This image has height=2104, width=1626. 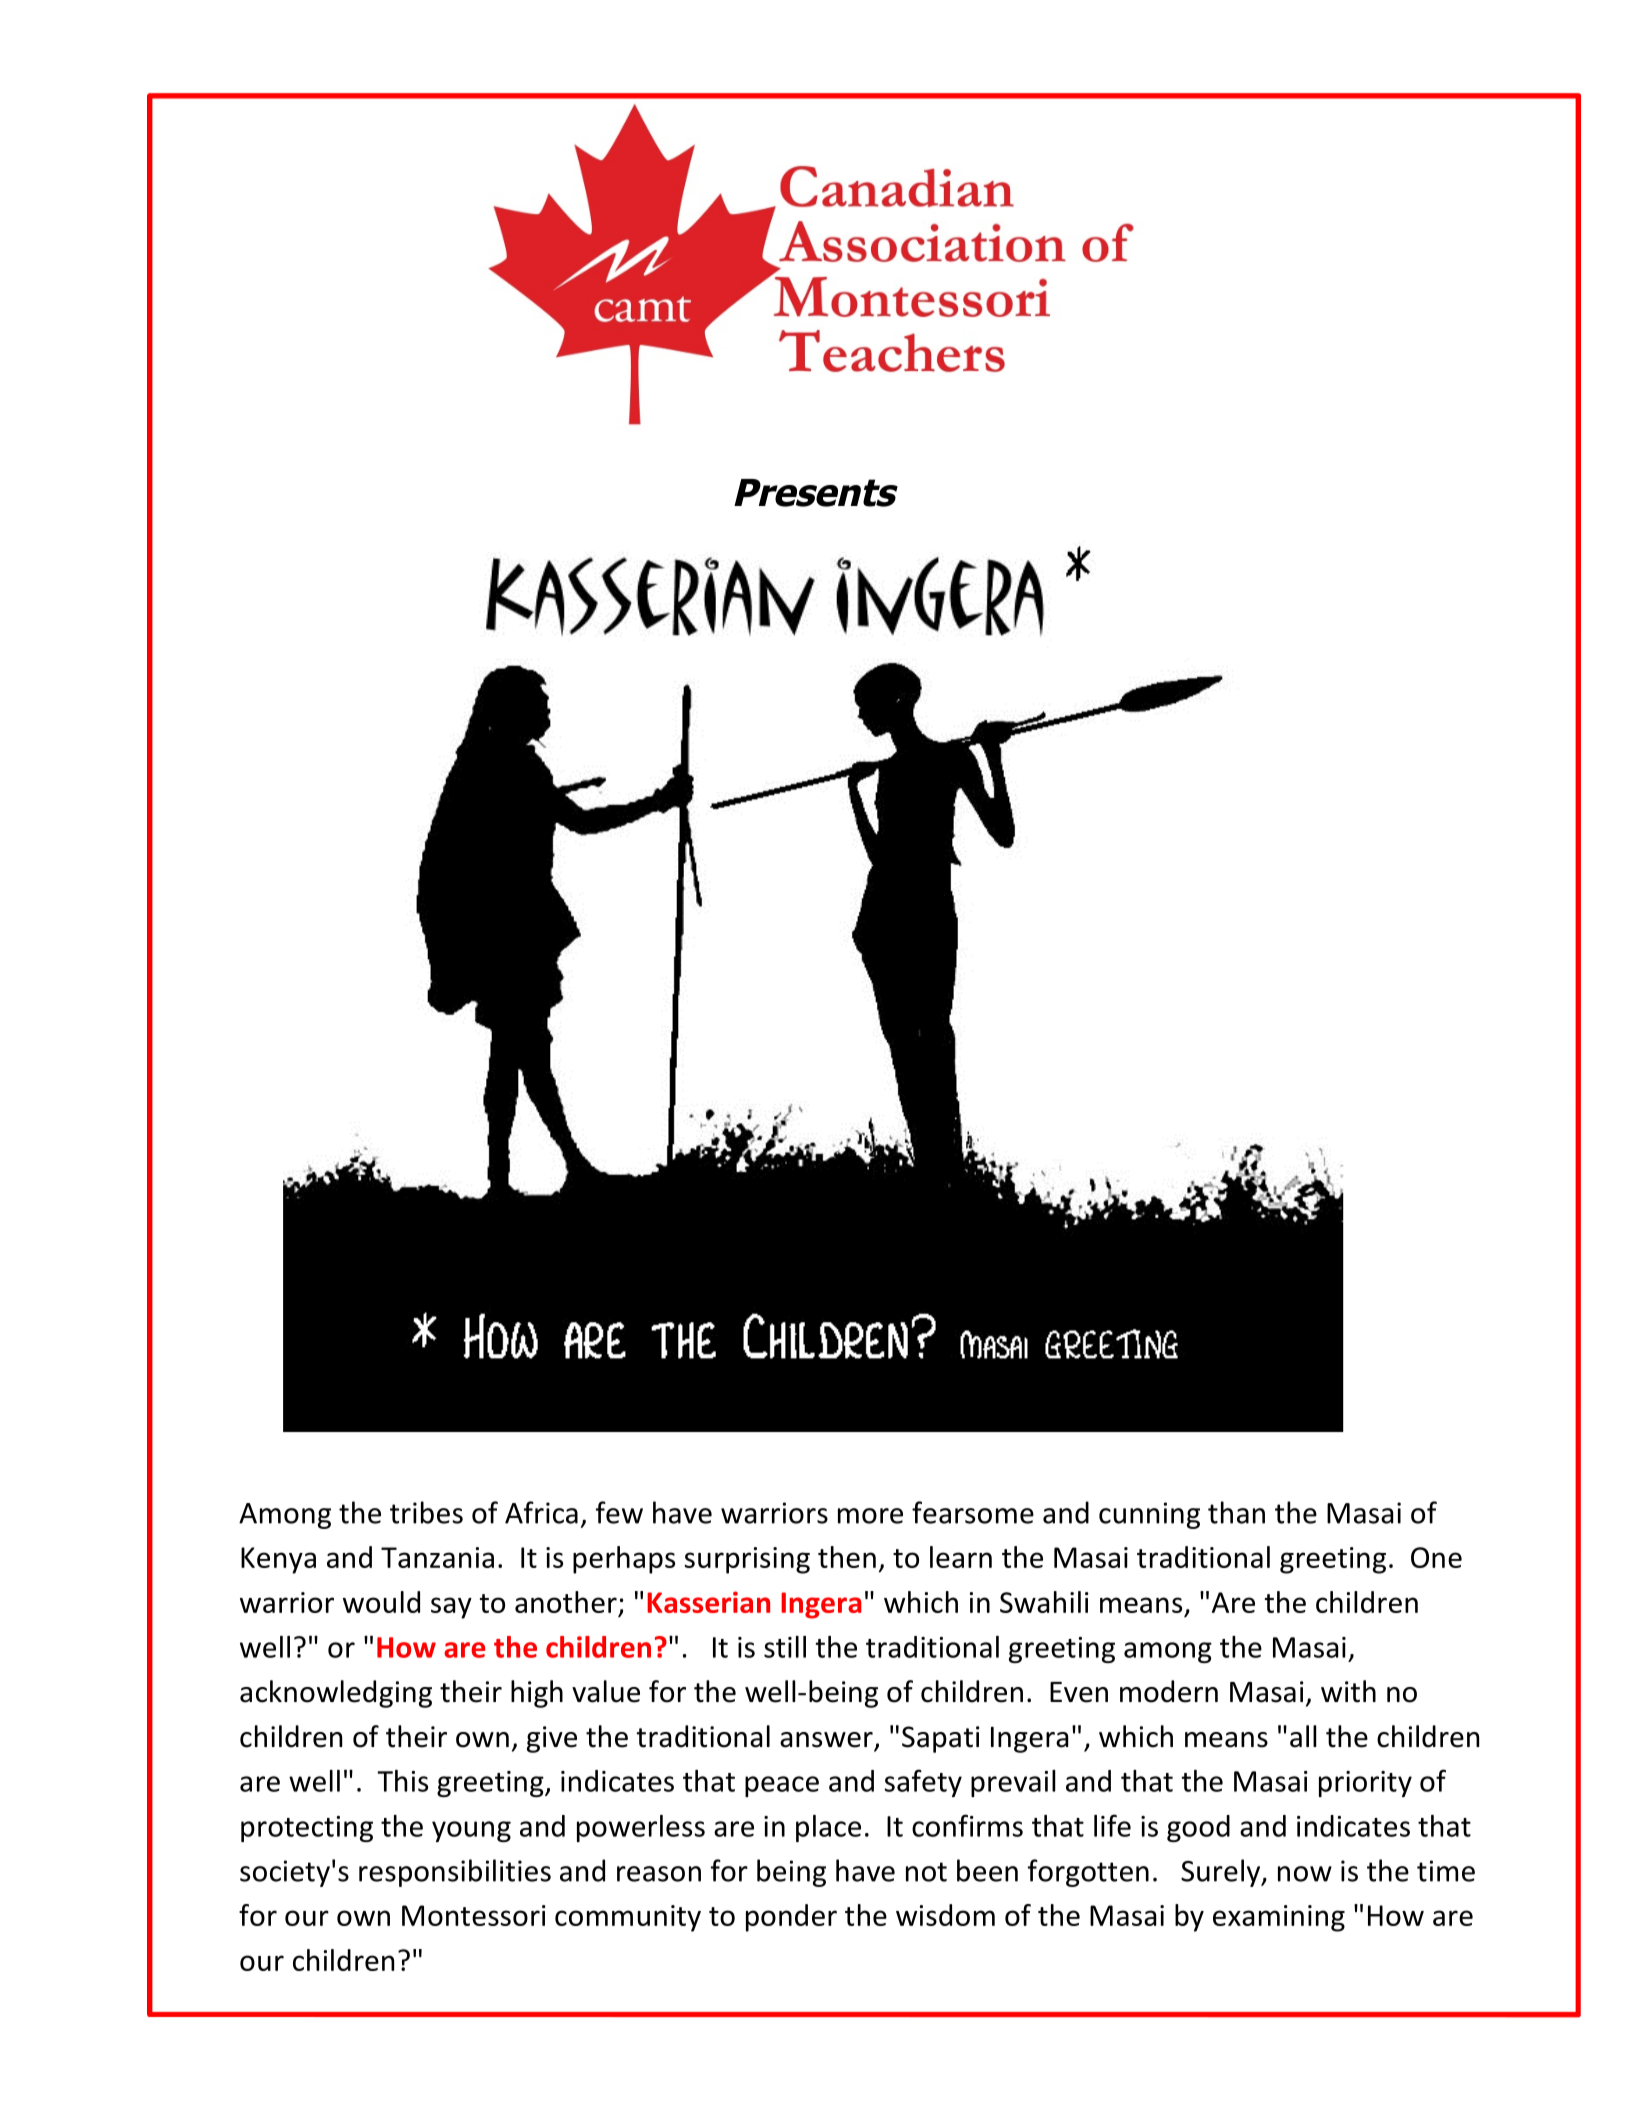 I want to click on This, so click(x=402, y=1781).
